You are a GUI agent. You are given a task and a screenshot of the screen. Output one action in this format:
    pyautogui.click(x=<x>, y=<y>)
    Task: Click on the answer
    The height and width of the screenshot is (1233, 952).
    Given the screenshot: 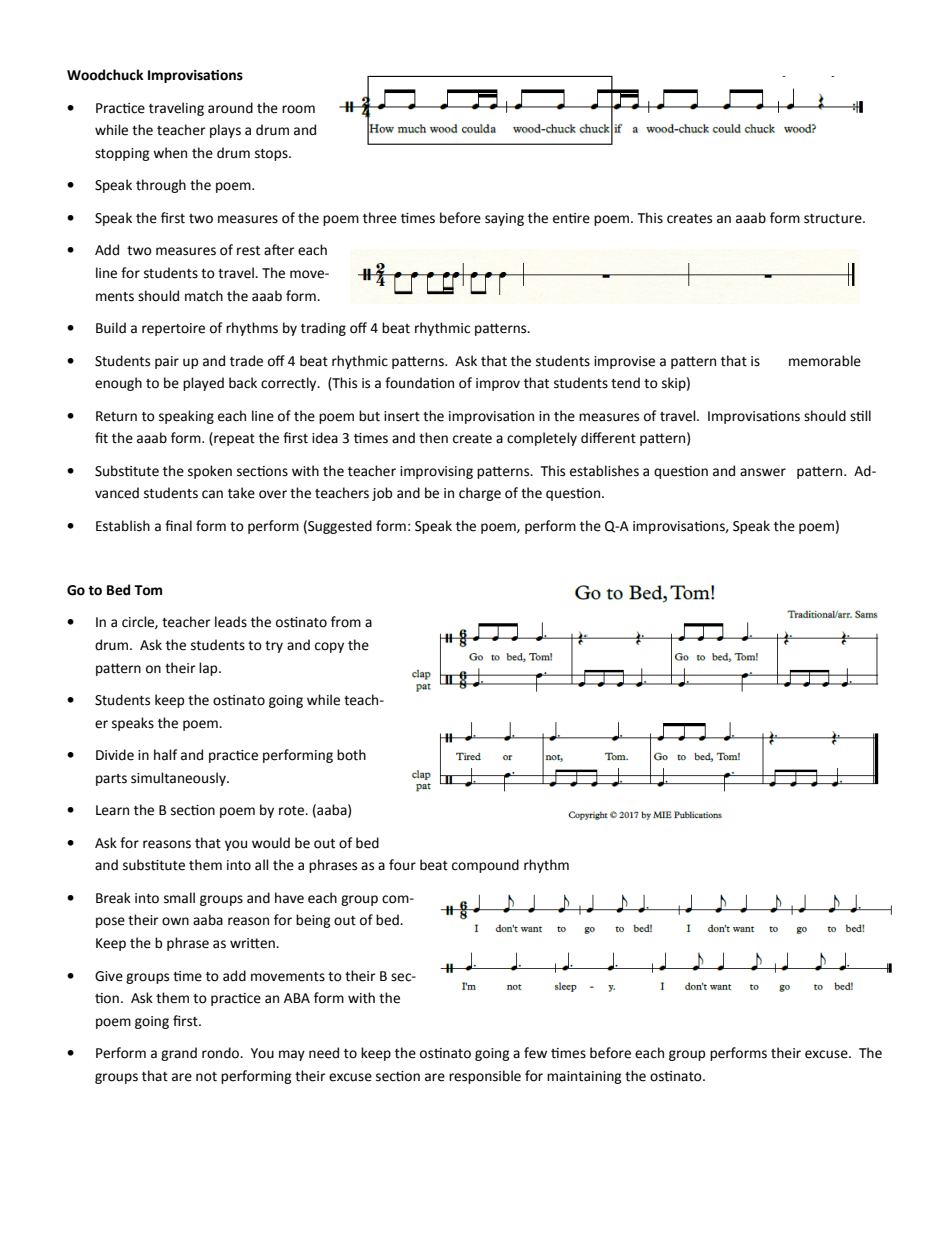 What is the action you would take?
    pyautogui.click(x=763, y=472)
